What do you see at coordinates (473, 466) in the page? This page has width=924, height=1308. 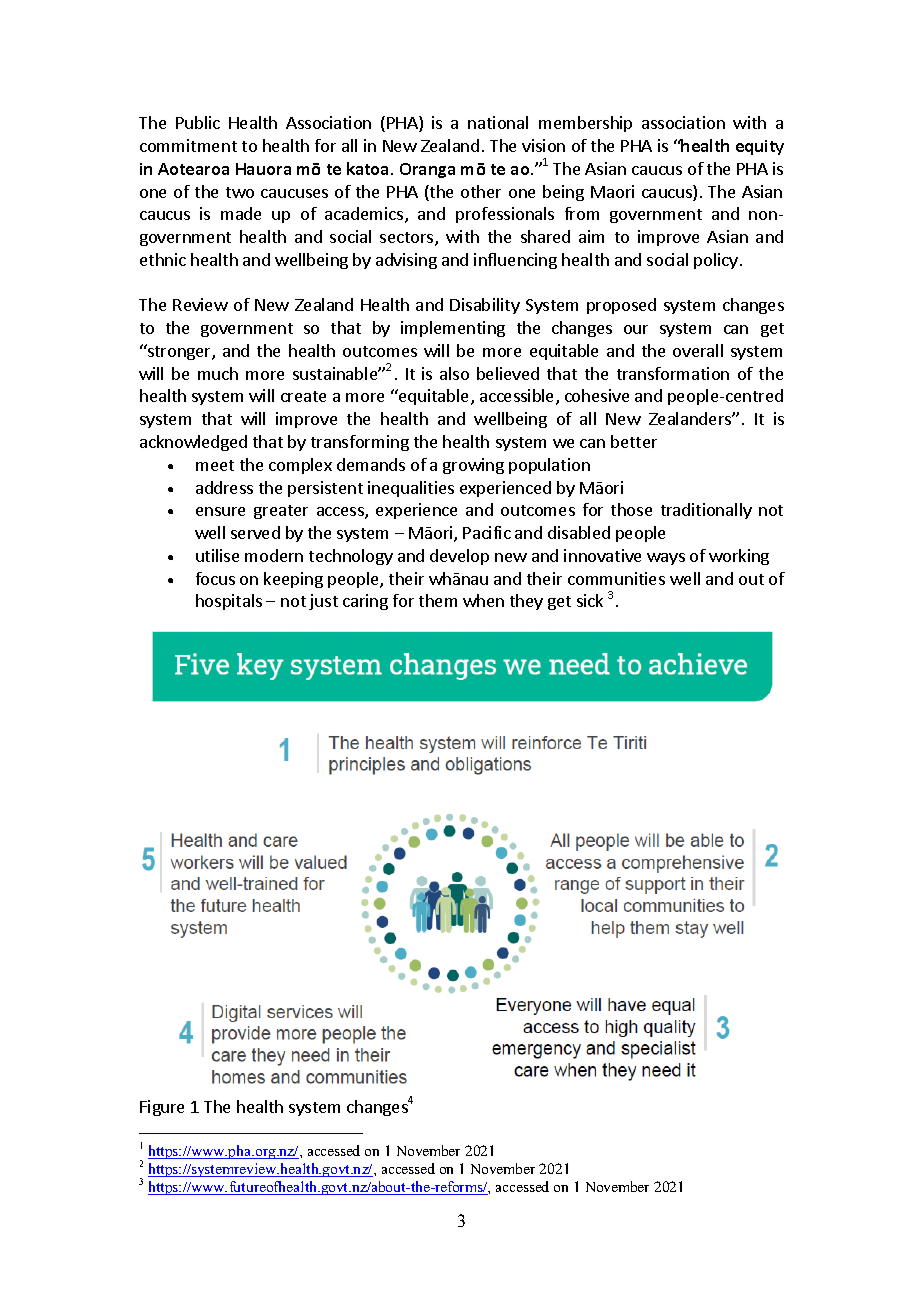 I see `growing` at bounding box center [473, 466].
